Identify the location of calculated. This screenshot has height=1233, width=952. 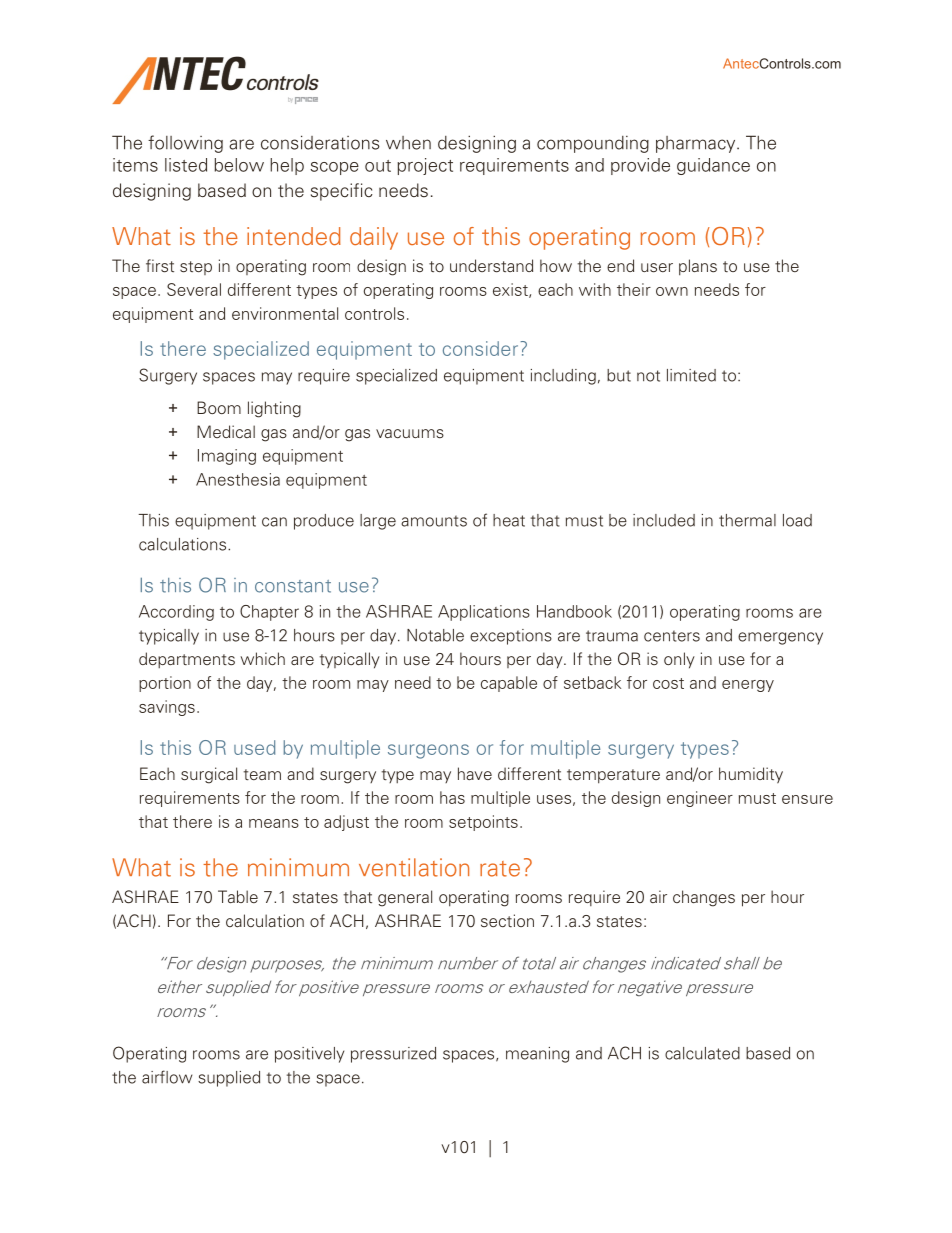
(702, 1053).
